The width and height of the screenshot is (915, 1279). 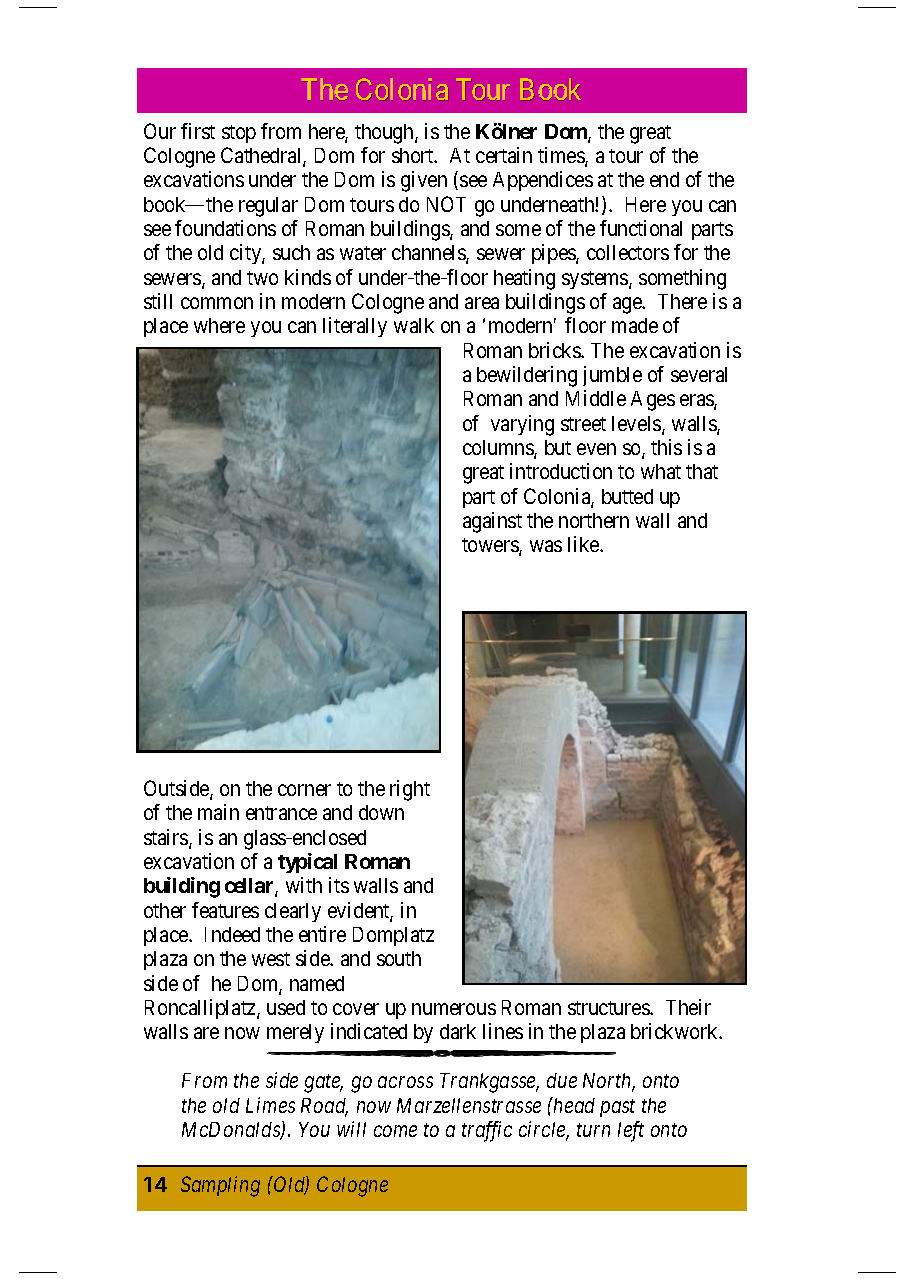 I want to click on Sampling, so click(x=220, y=1186).
